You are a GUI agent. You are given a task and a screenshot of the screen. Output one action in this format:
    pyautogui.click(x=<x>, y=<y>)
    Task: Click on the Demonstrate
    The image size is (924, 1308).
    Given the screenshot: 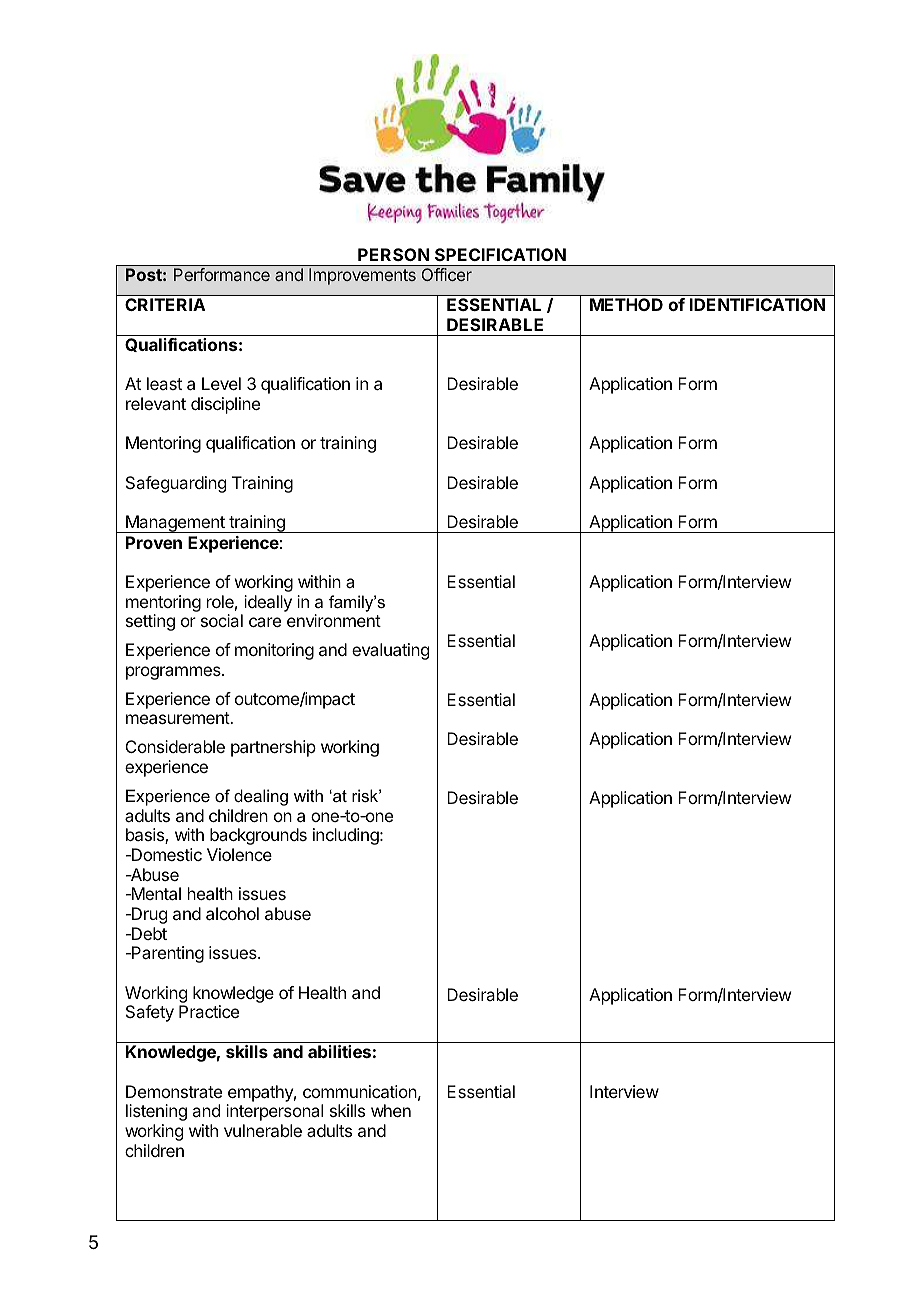 What is the action you would take?
    pyautogui.click(x=174, y=1091)
